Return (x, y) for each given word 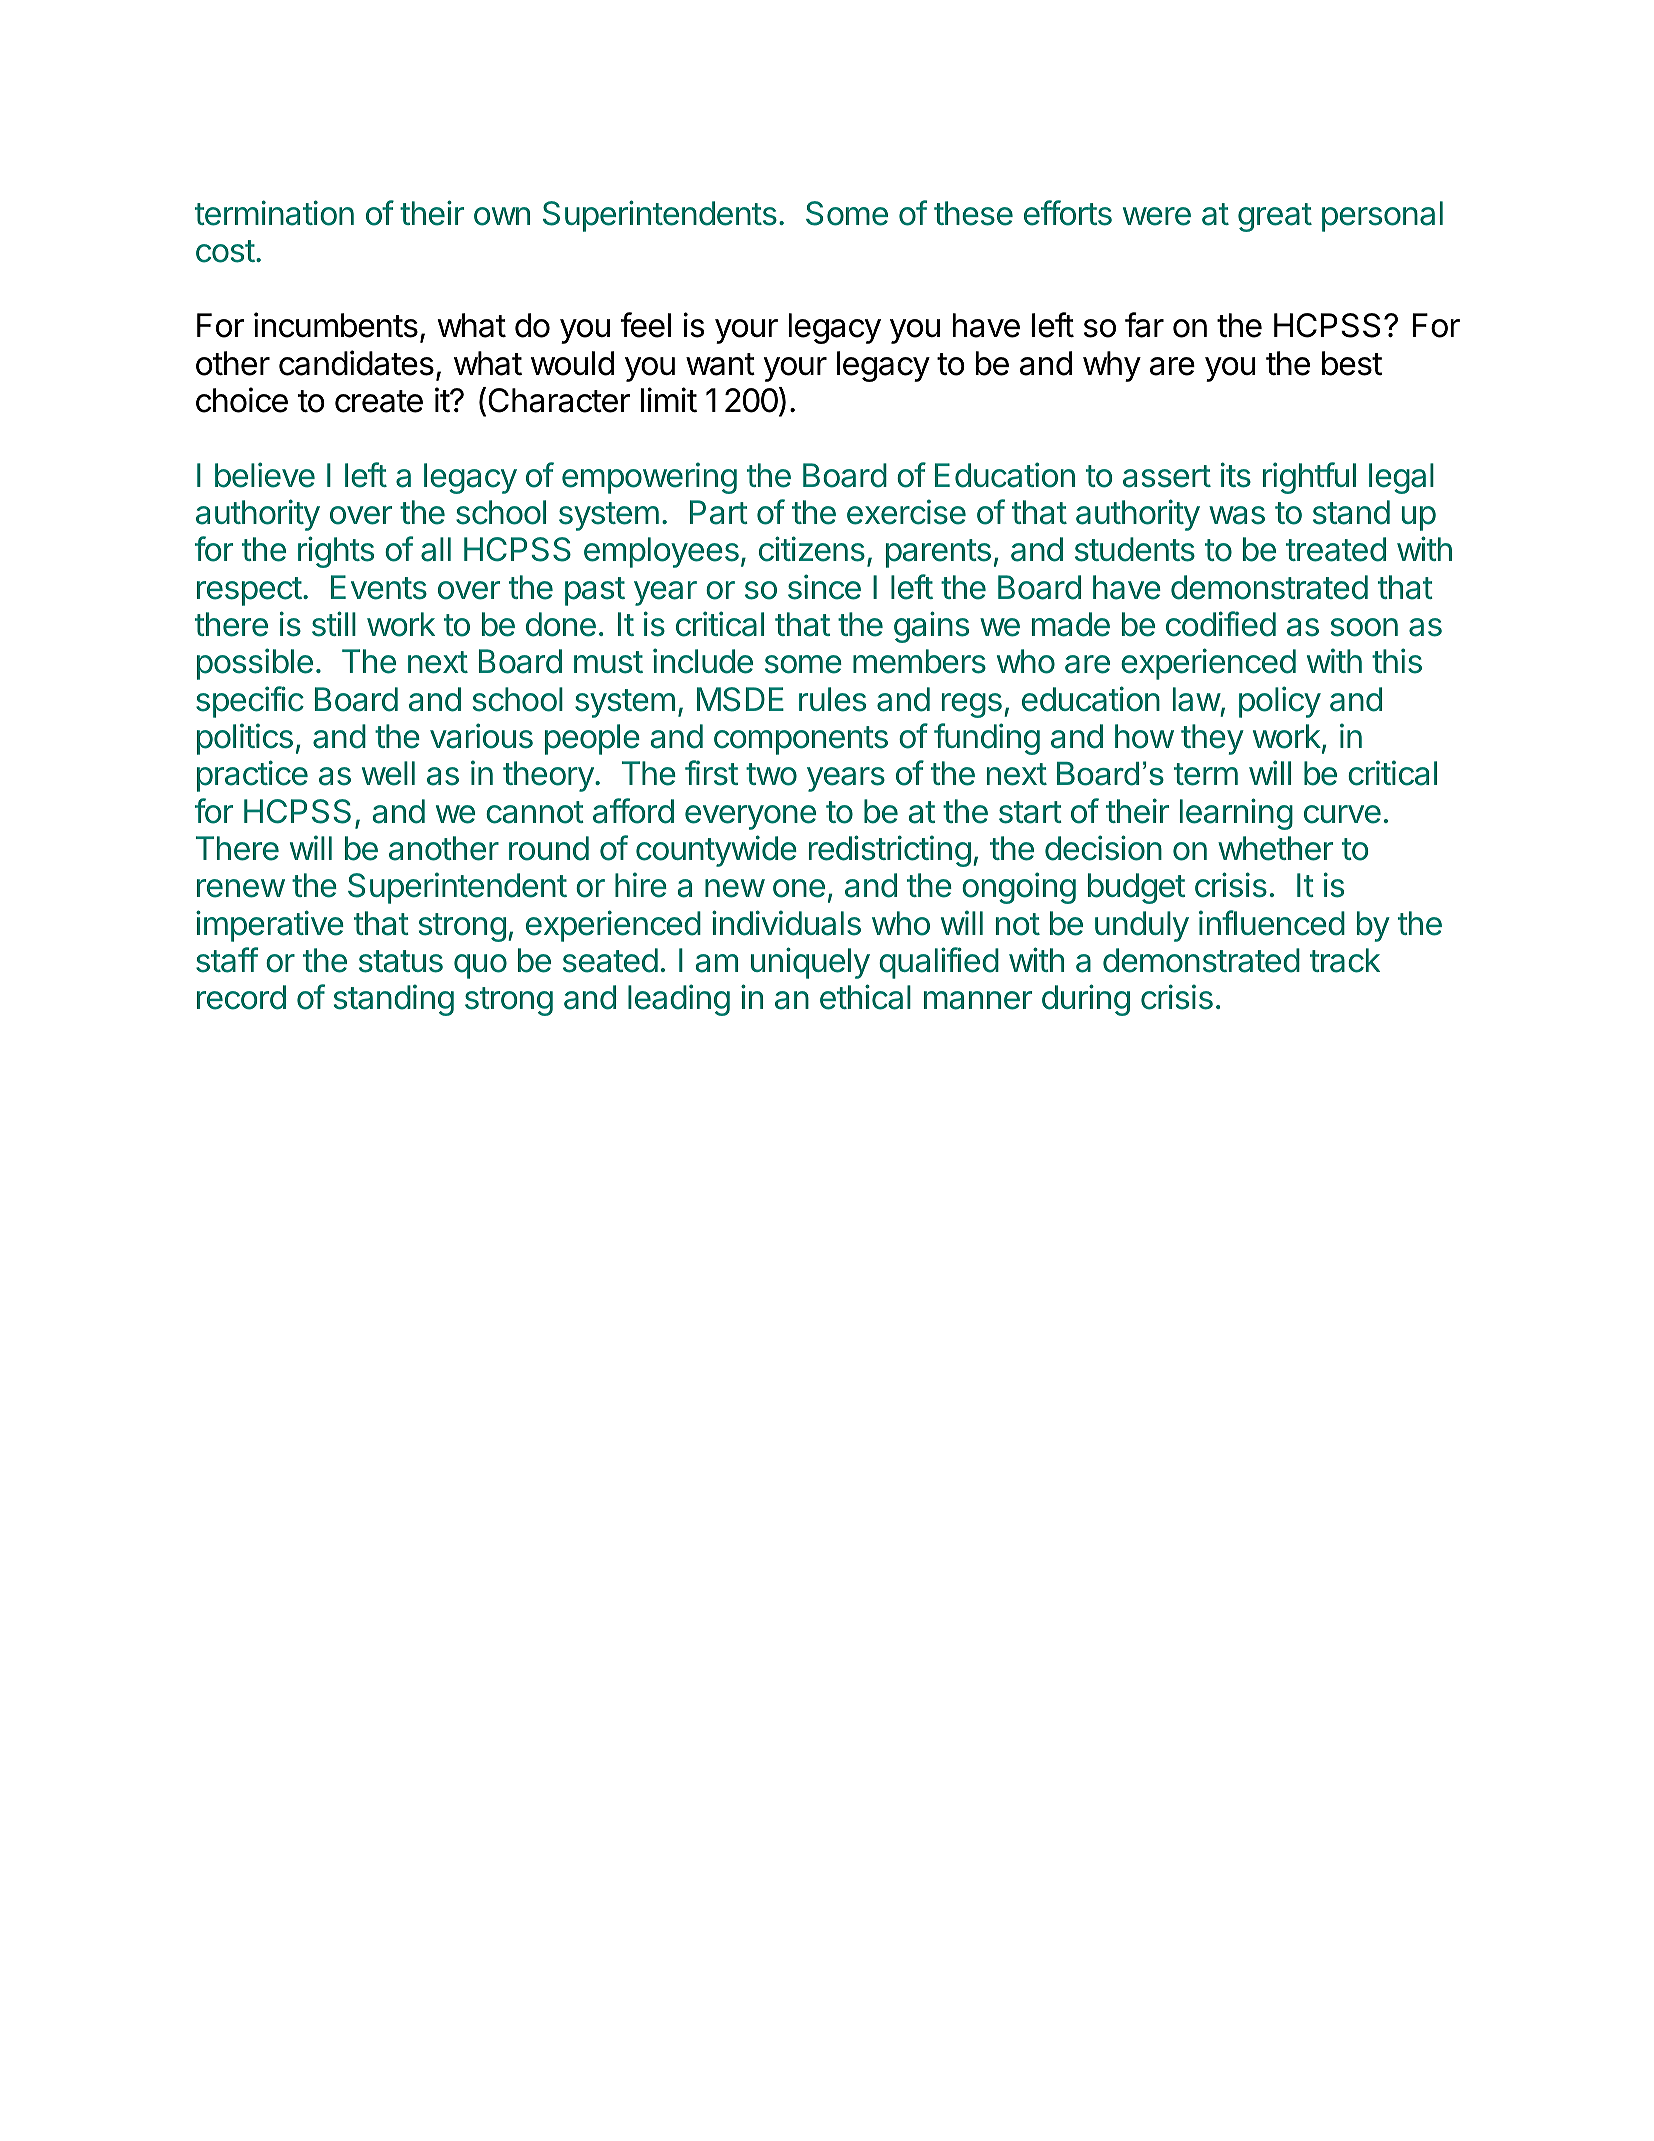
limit (669, 399)
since (824, 587)
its (1236, 475)
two (771, 774)
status (401, 961)
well (388, 773)
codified (1221, 624)
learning (1236, 814)
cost (225, 251)
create (379, 401)
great (1275, 217)
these (973, 213)
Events (379, 587)
